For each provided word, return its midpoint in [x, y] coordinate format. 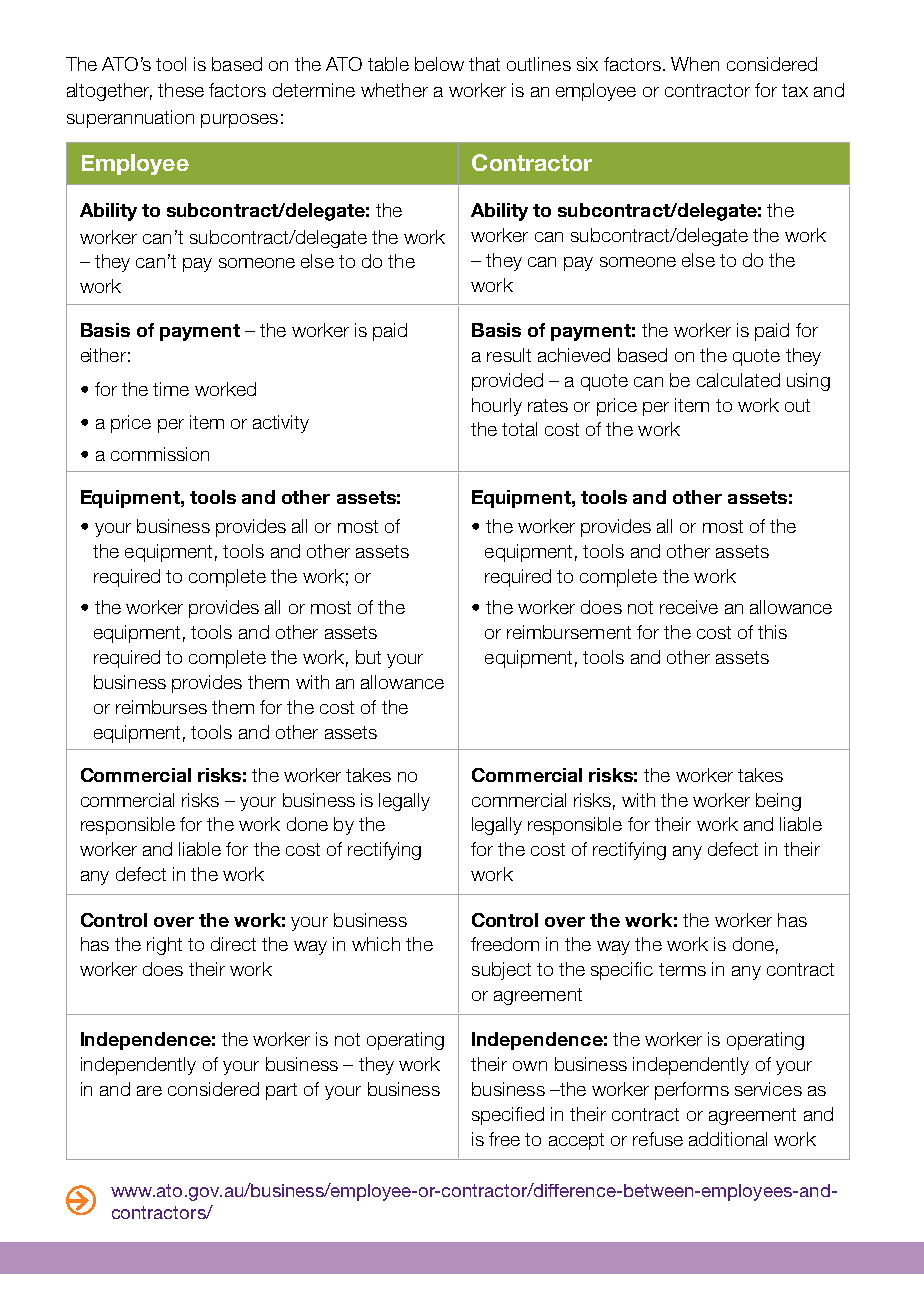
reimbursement [569, 632]
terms [682, 969]
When [695, 64]
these [181, 90]
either [103, 355]
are [149, 1091]
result [509, 355]
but [368, 657]
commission [160, 454]
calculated [738, 380]
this [772, 632]
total [519, 429]
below [439, 64]
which [376, 944]
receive [689, 607]
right [164, 946]
